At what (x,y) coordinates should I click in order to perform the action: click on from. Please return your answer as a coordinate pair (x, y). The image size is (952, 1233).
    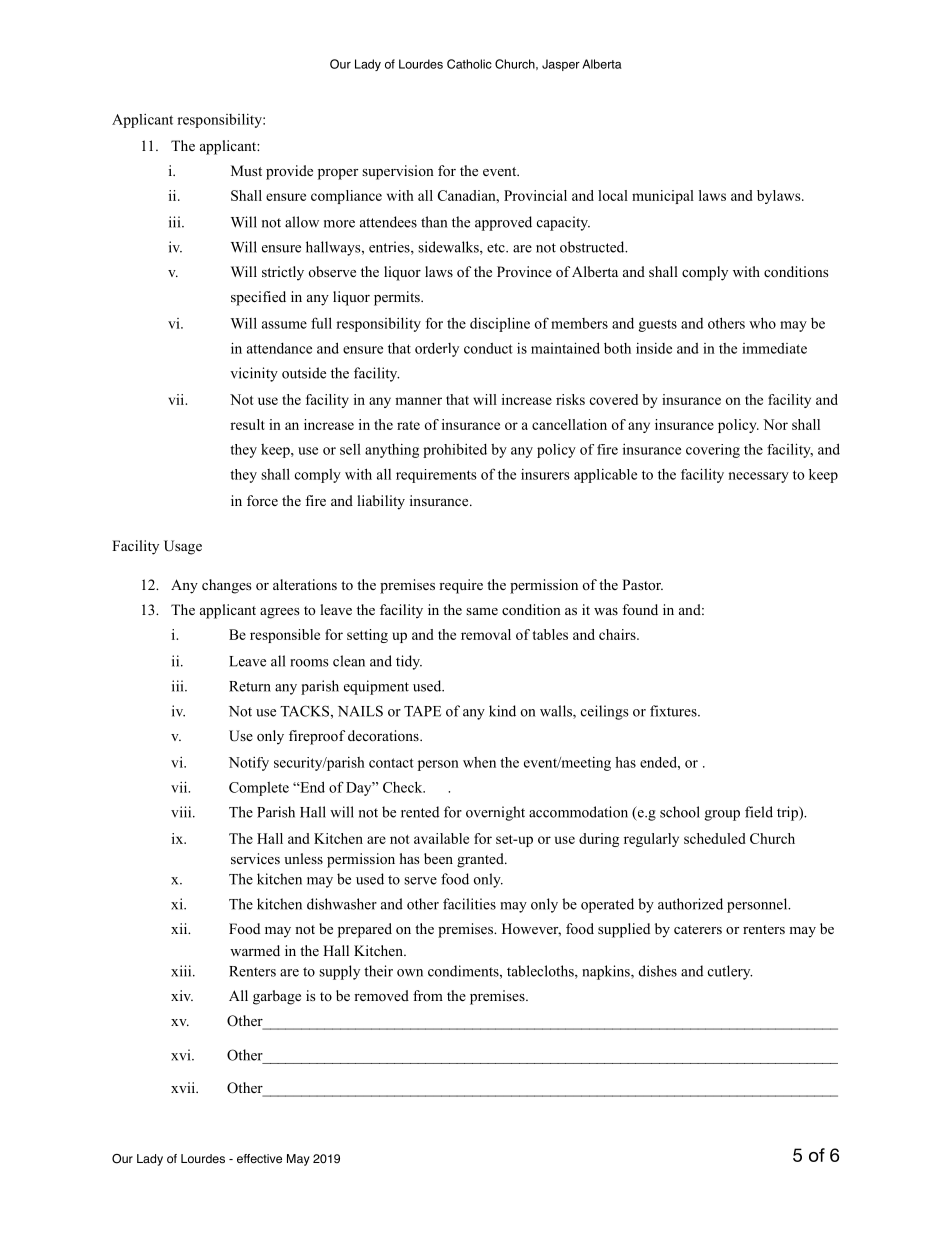
    Looking at the image, I should click on (428, 995).
